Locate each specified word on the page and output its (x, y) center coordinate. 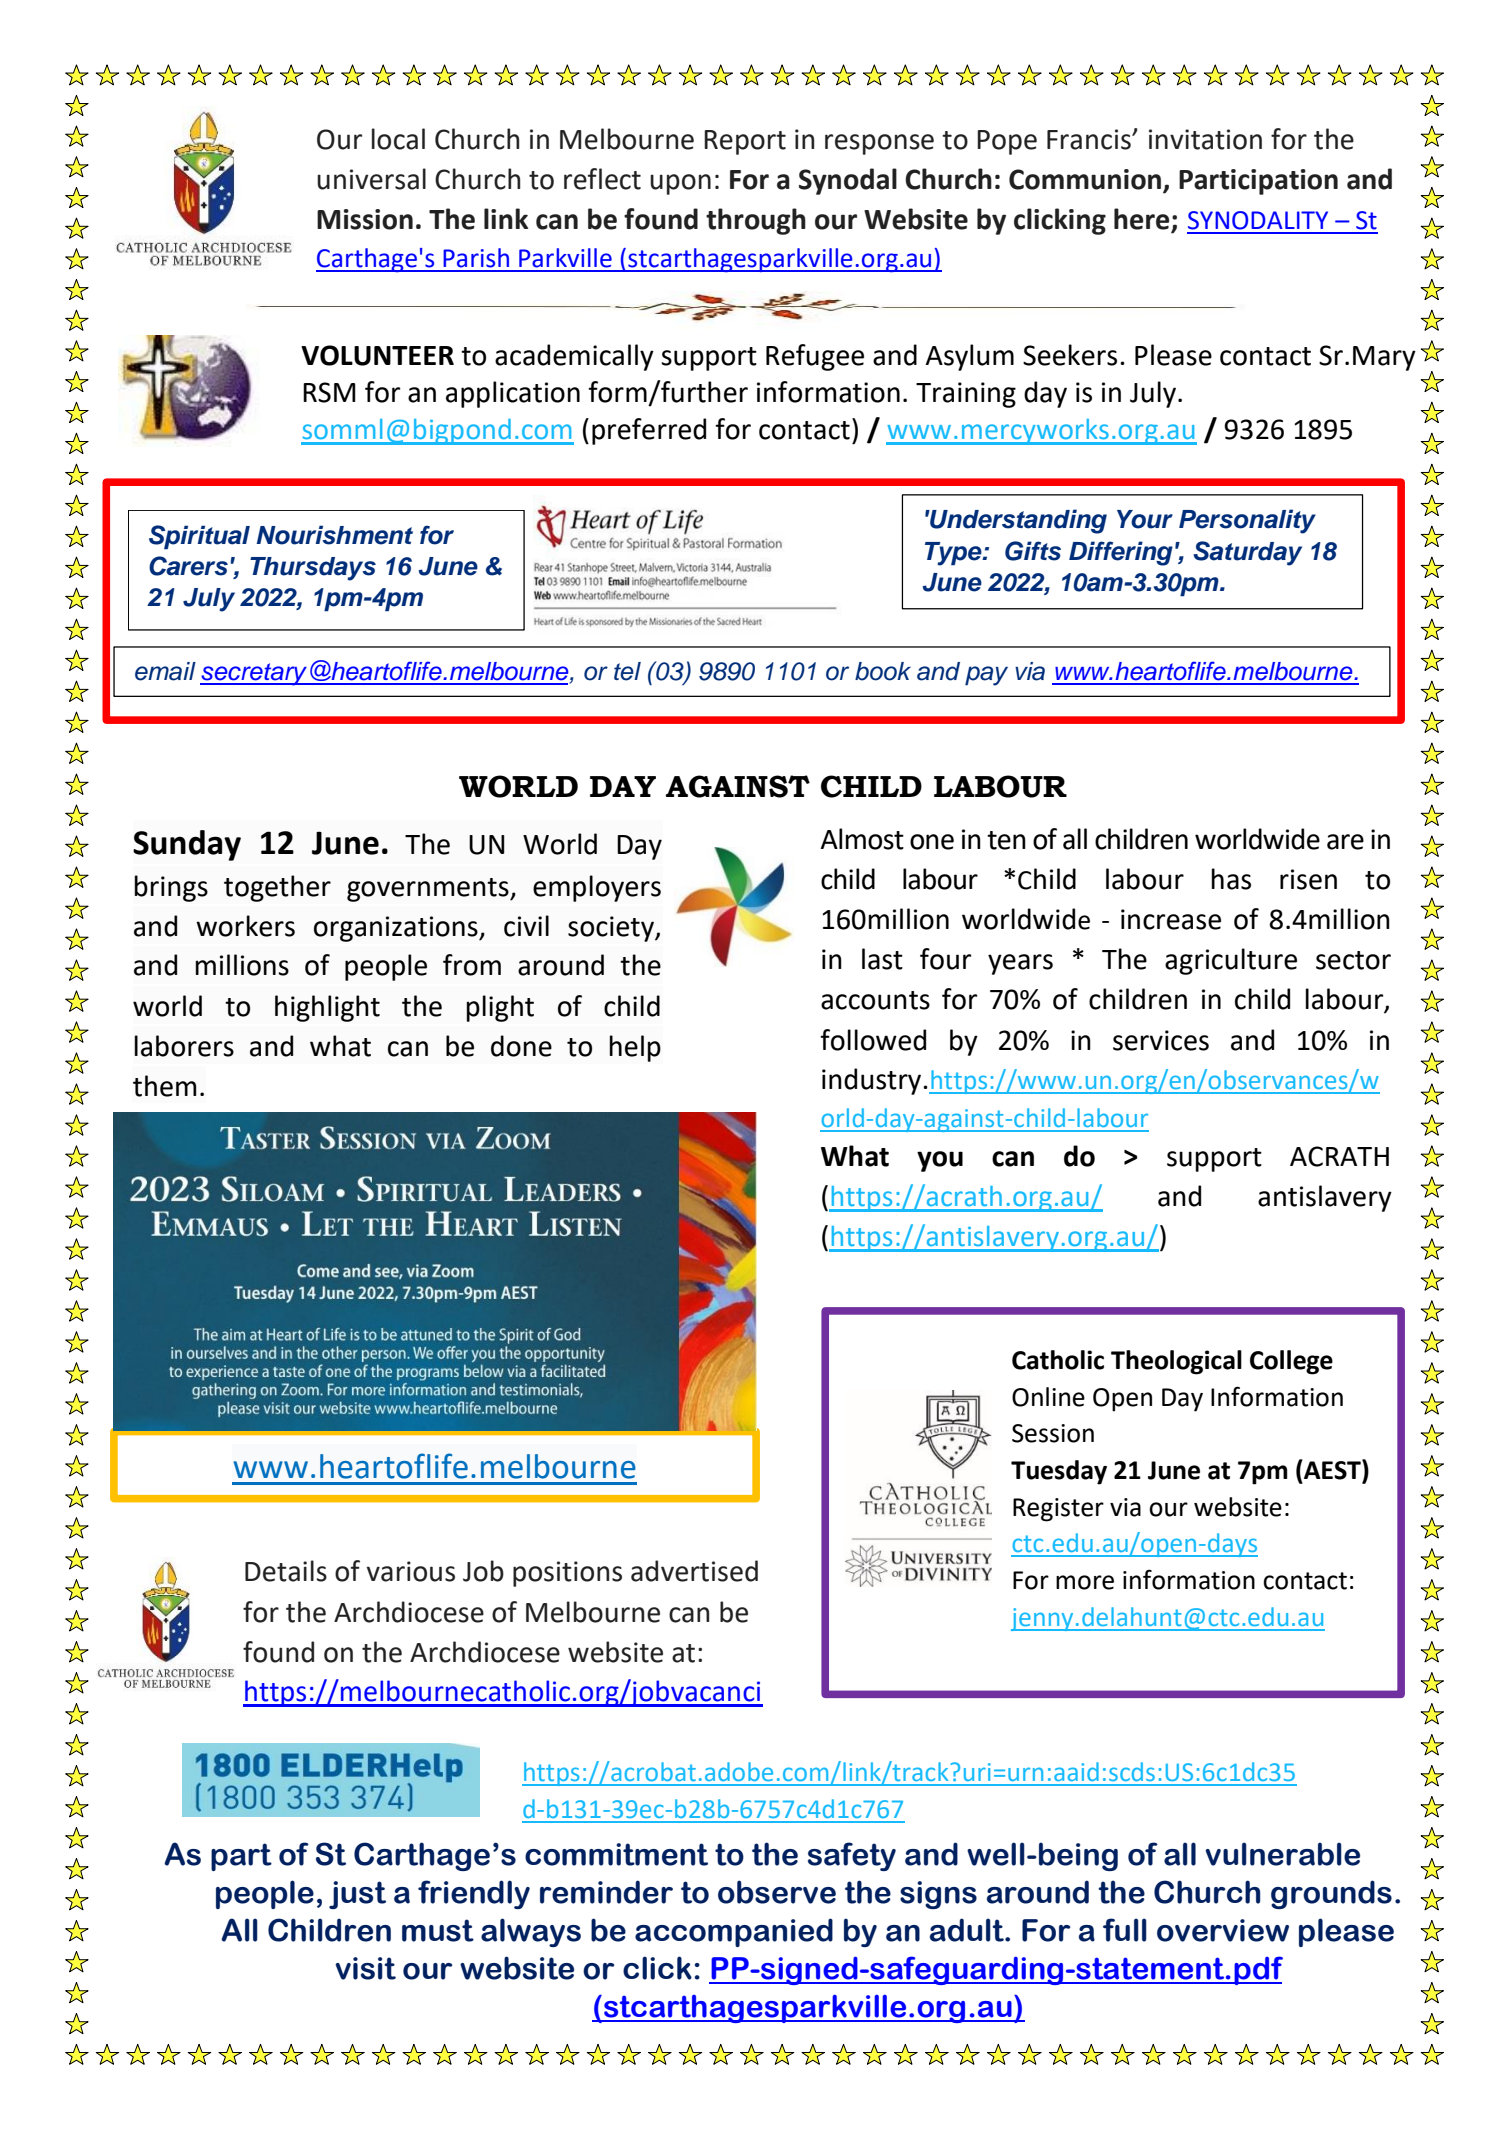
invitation (1205, 139)
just (357, 1895)
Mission (365, 219)
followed (873, 1040)
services (1161, 1040)
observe (777, 1892)
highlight (327, 1008)
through (756, 221)
